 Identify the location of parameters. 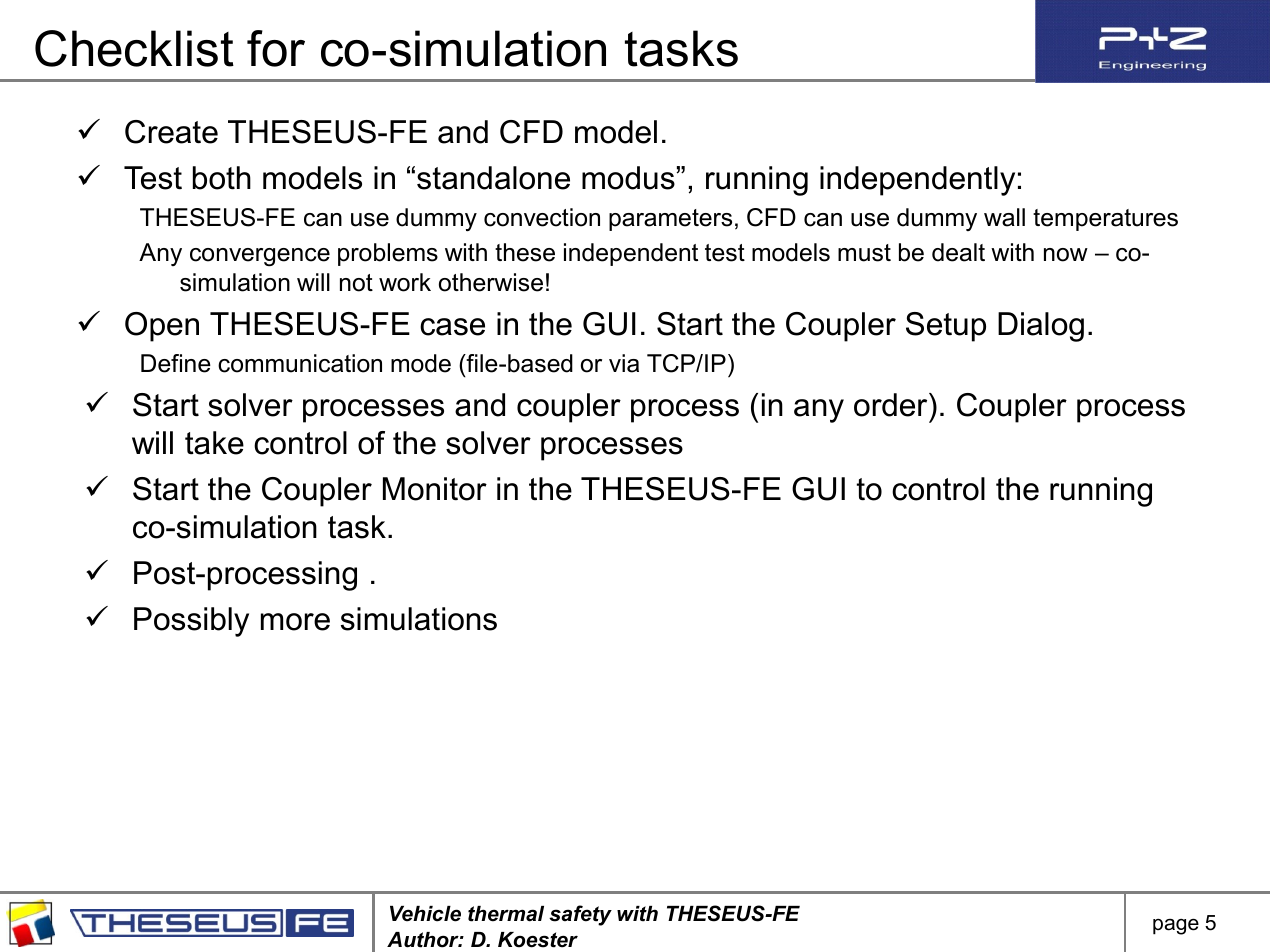
(670, 220).
